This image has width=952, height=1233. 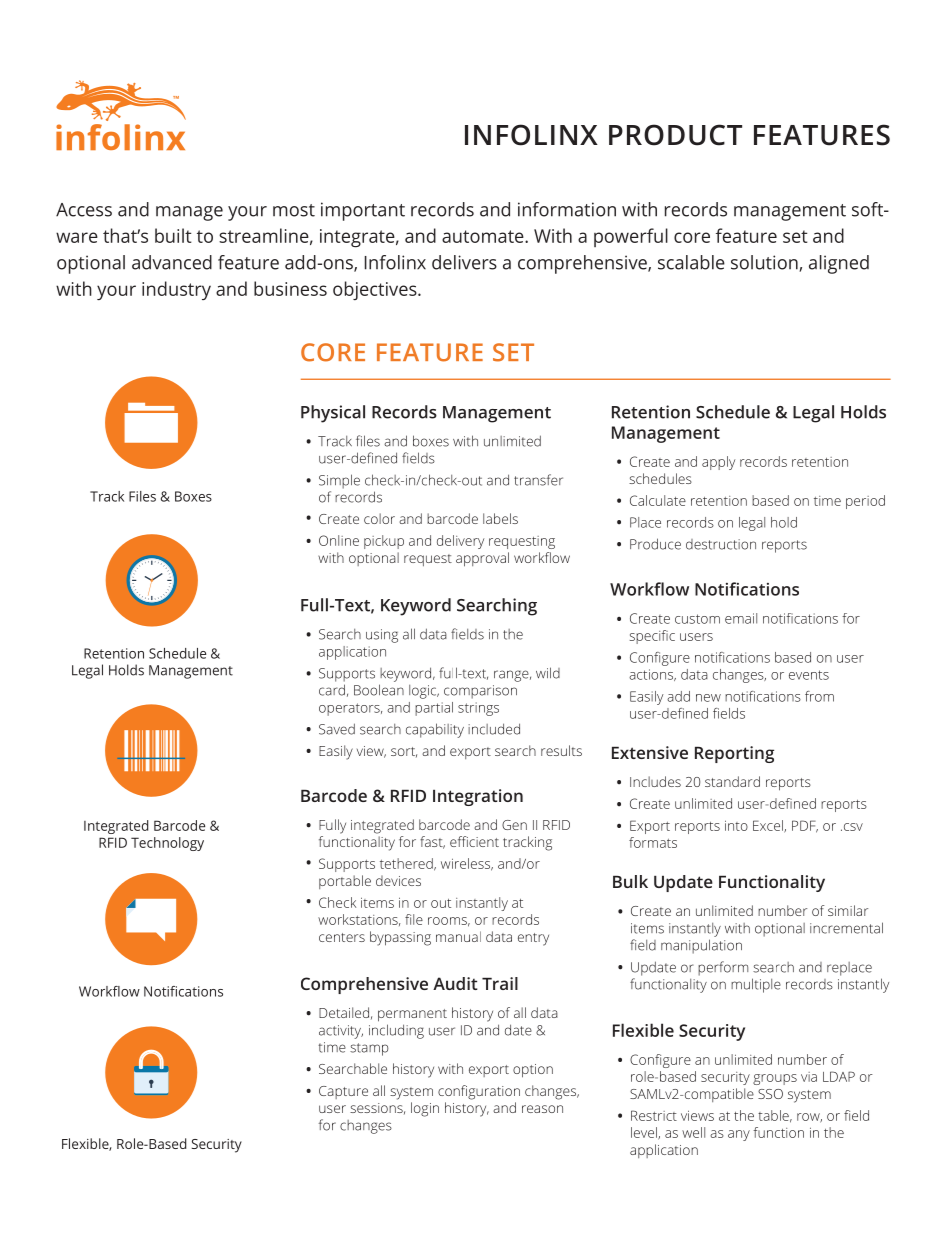 I want to click on destruction, so click(x=721, y=544).
